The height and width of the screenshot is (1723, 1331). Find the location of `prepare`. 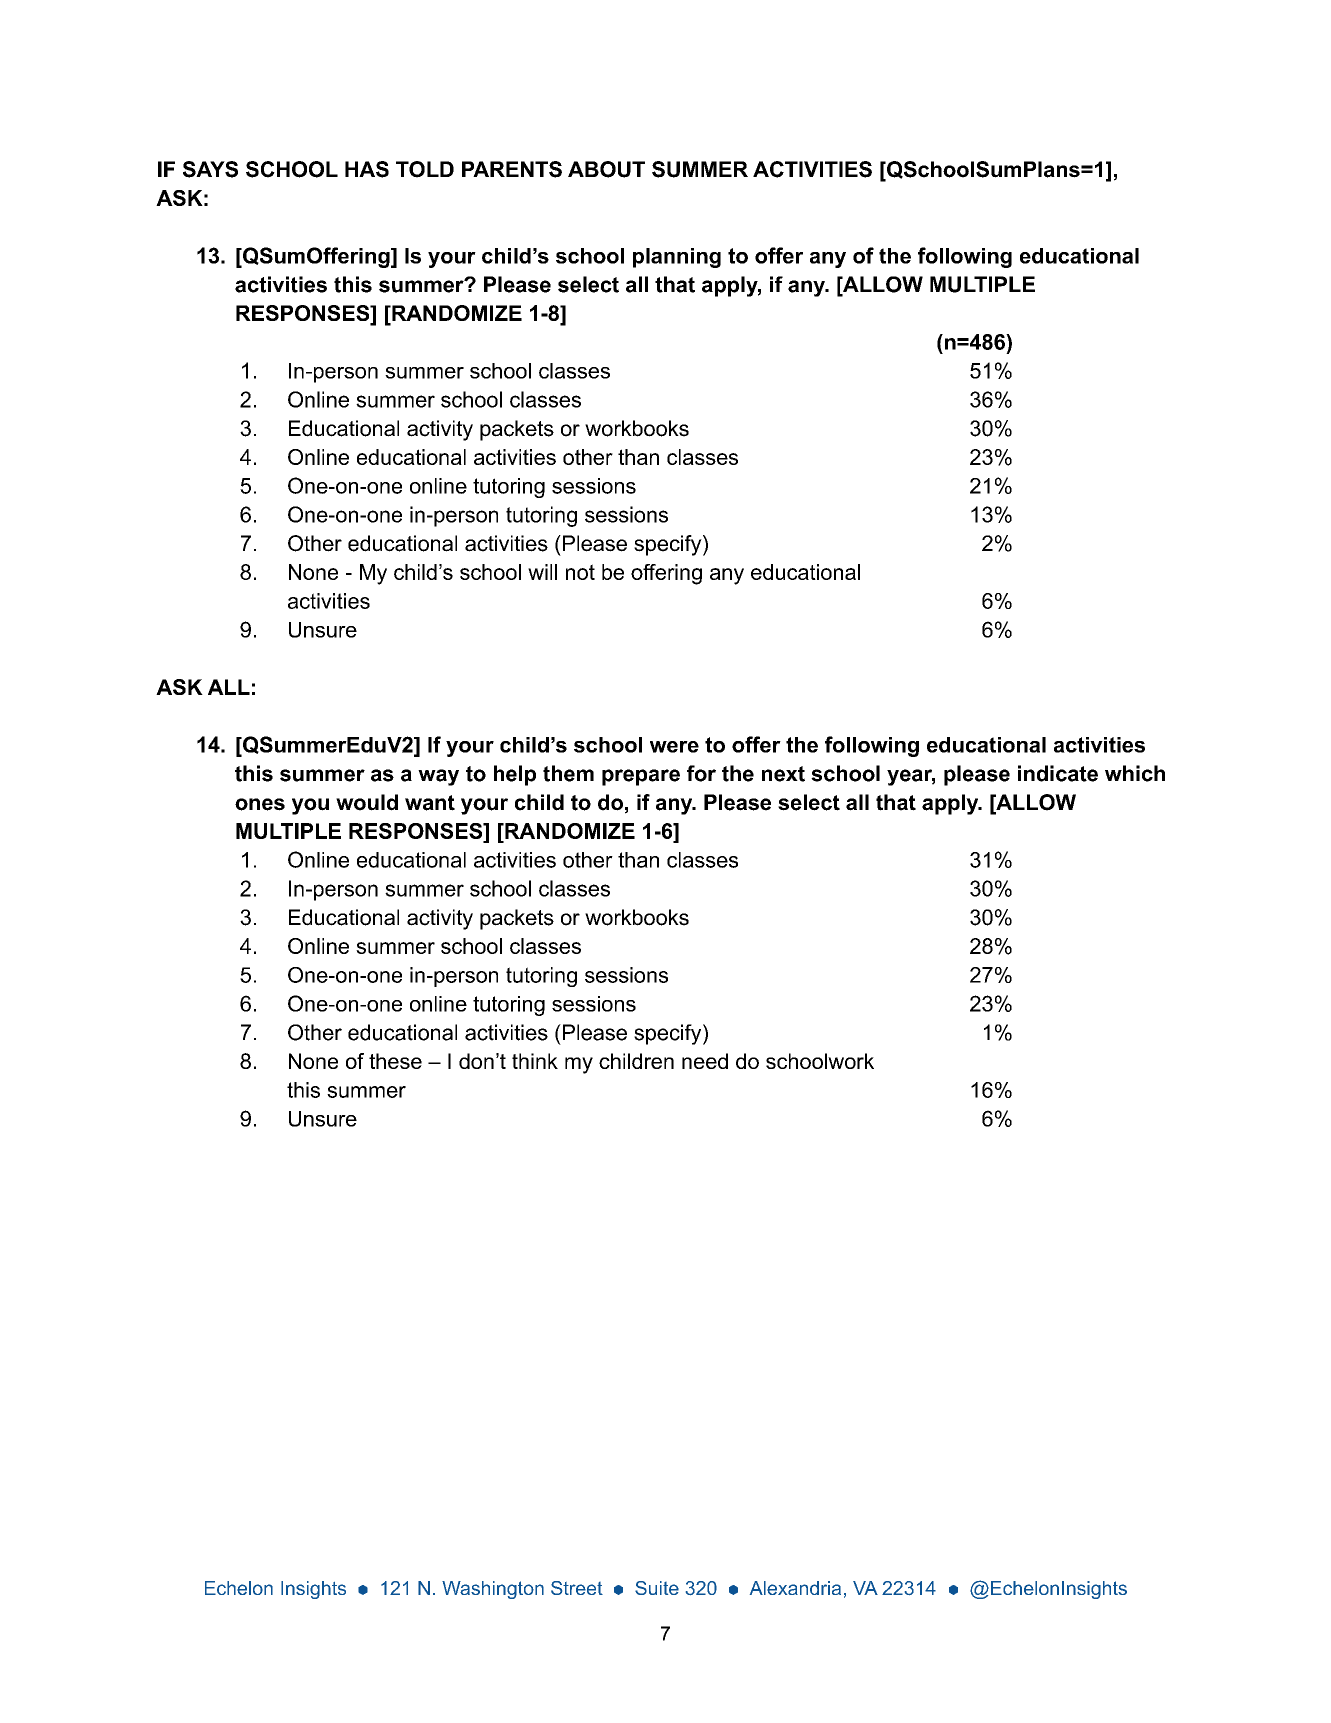

prepare is located at coordinates (641, 777).
